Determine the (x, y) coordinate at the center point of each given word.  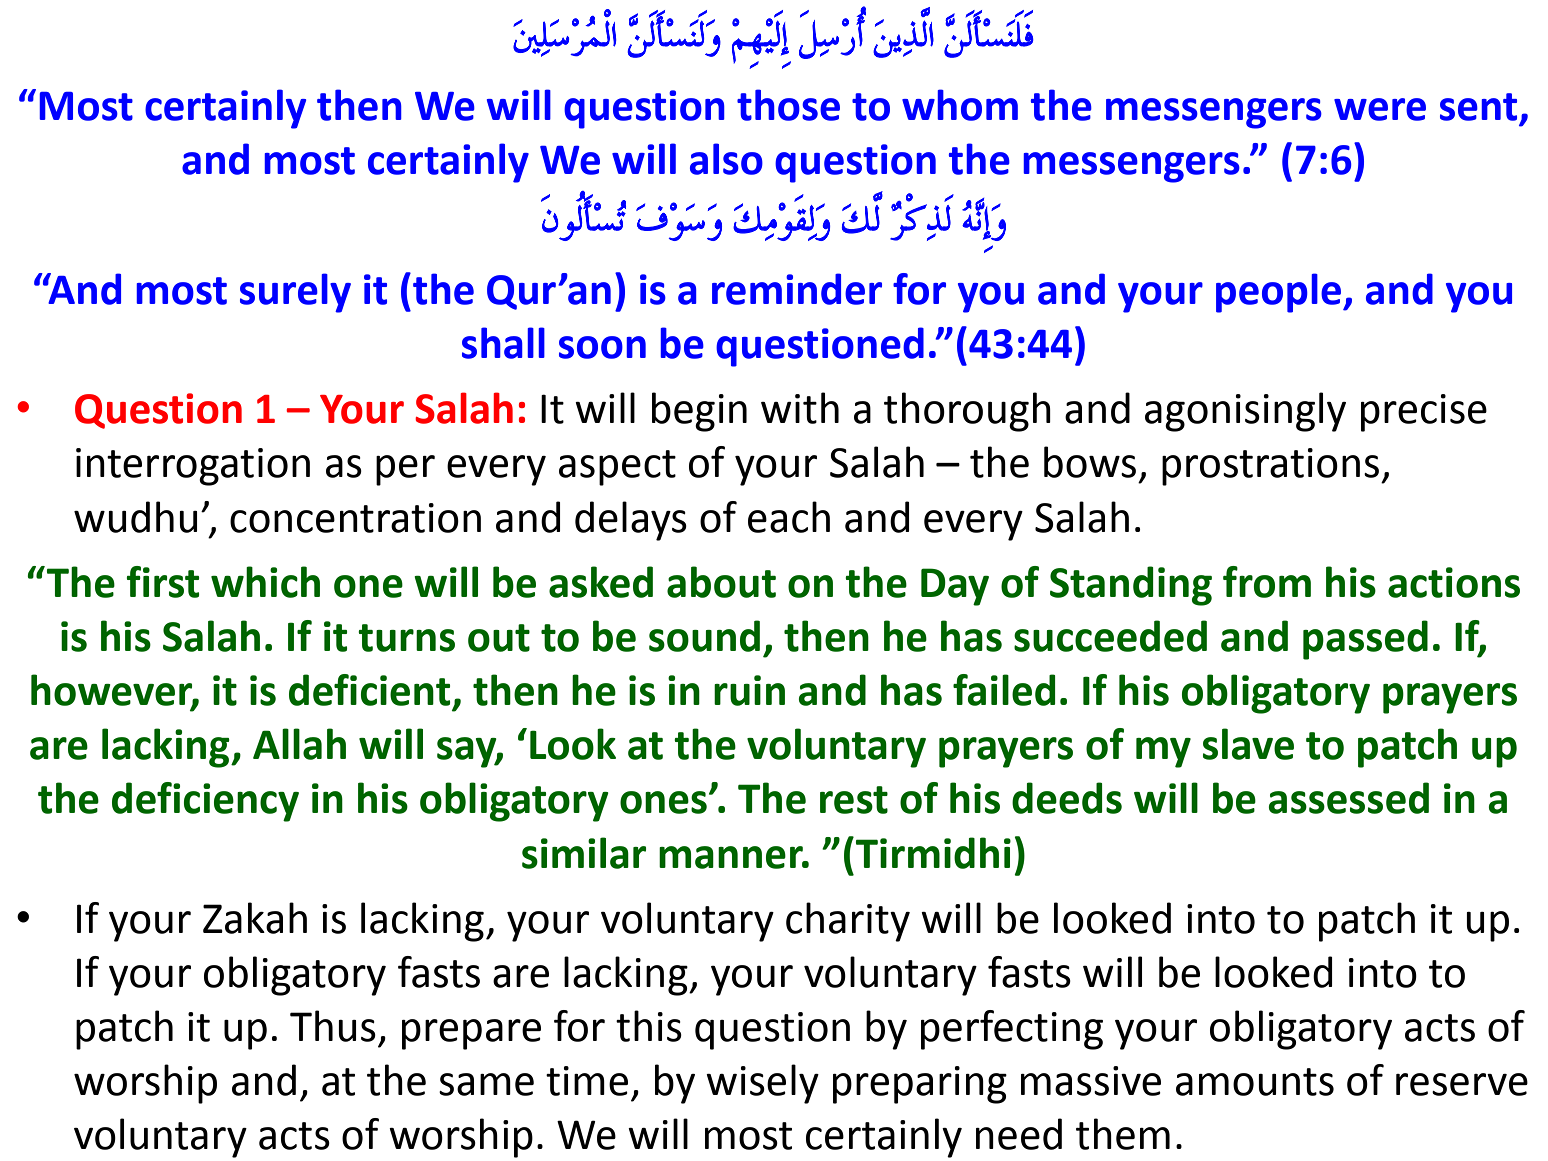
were (1380, 109)
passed (1365, 640)
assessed (1349, 798)
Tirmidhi (933, 853)
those (788, 105)
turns (406, 638)
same (486, 1084)
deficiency (205, 802)
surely (295, 293)
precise (1424, 413)
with (800, 408)
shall (503, 343)
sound (704, 636)
